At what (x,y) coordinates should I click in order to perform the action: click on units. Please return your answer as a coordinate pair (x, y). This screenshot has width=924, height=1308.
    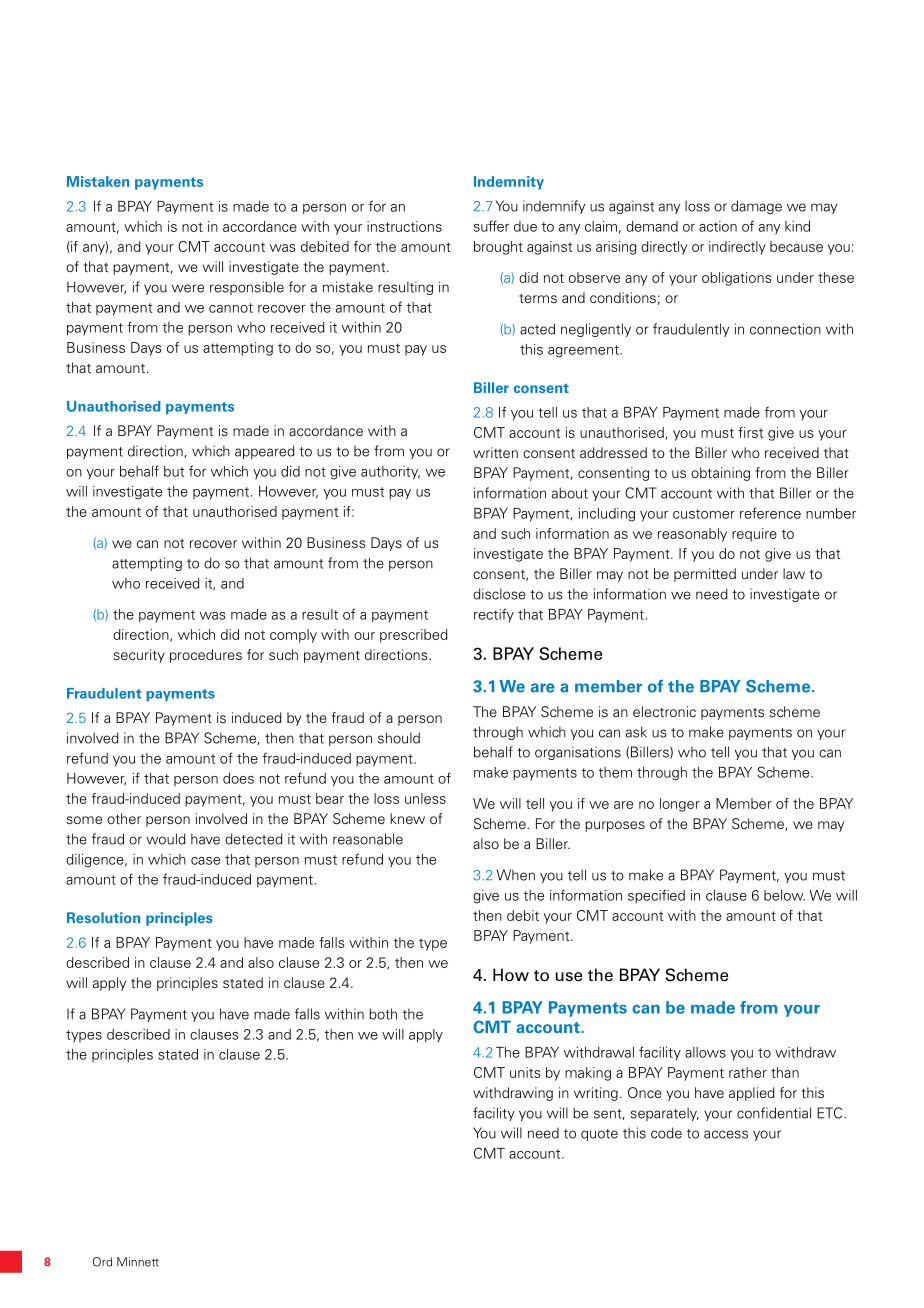
    Looking at the image, I should click on (525, 1072).
